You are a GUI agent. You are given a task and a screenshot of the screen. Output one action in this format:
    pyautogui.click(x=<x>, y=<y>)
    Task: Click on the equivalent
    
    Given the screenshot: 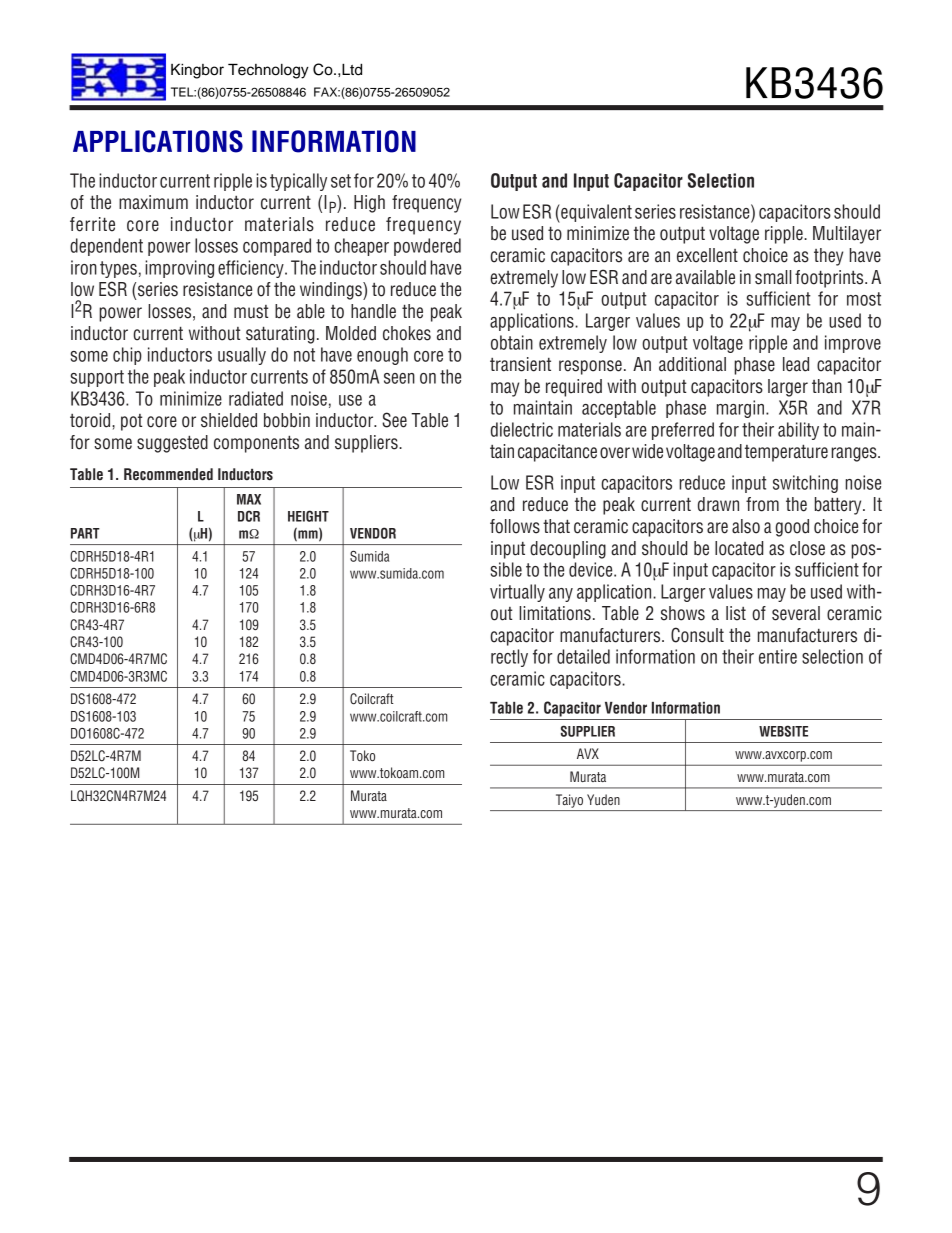 What is the action you would take?
    pyautogui.click(x=595, y=213)
